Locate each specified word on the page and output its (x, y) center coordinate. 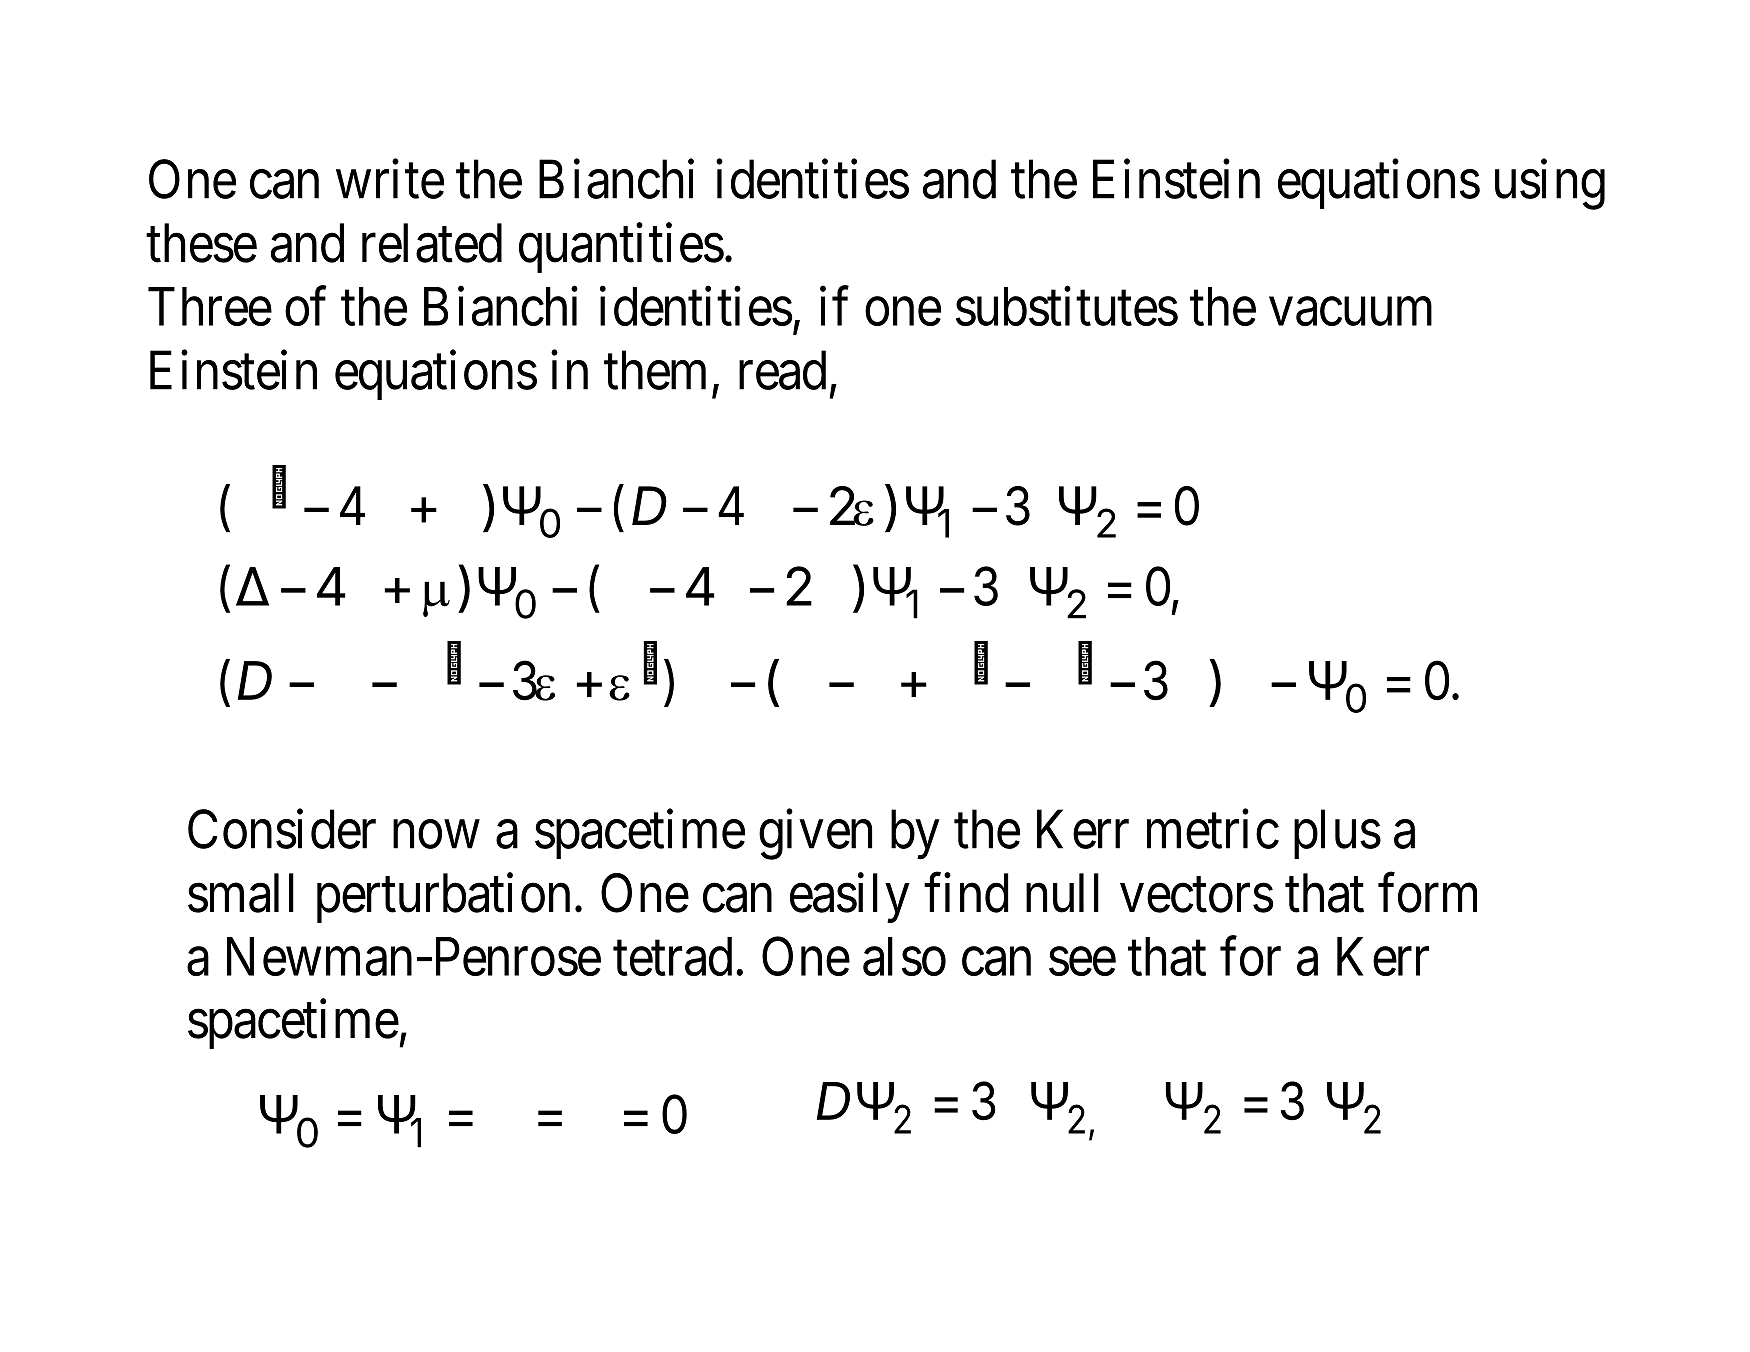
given (815, 835)
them (655, 370)
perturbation (443, 898)
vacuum (1351, 312)
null (1062, 893)
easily (850, 898)
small (241, 893)
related (432, 243)
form (1427, 893)
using (1550, 185)
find (966, 893)
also (904, 956)
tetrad (672, 956)
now (436, 835)
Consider (282, 829)
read (782, 370)
